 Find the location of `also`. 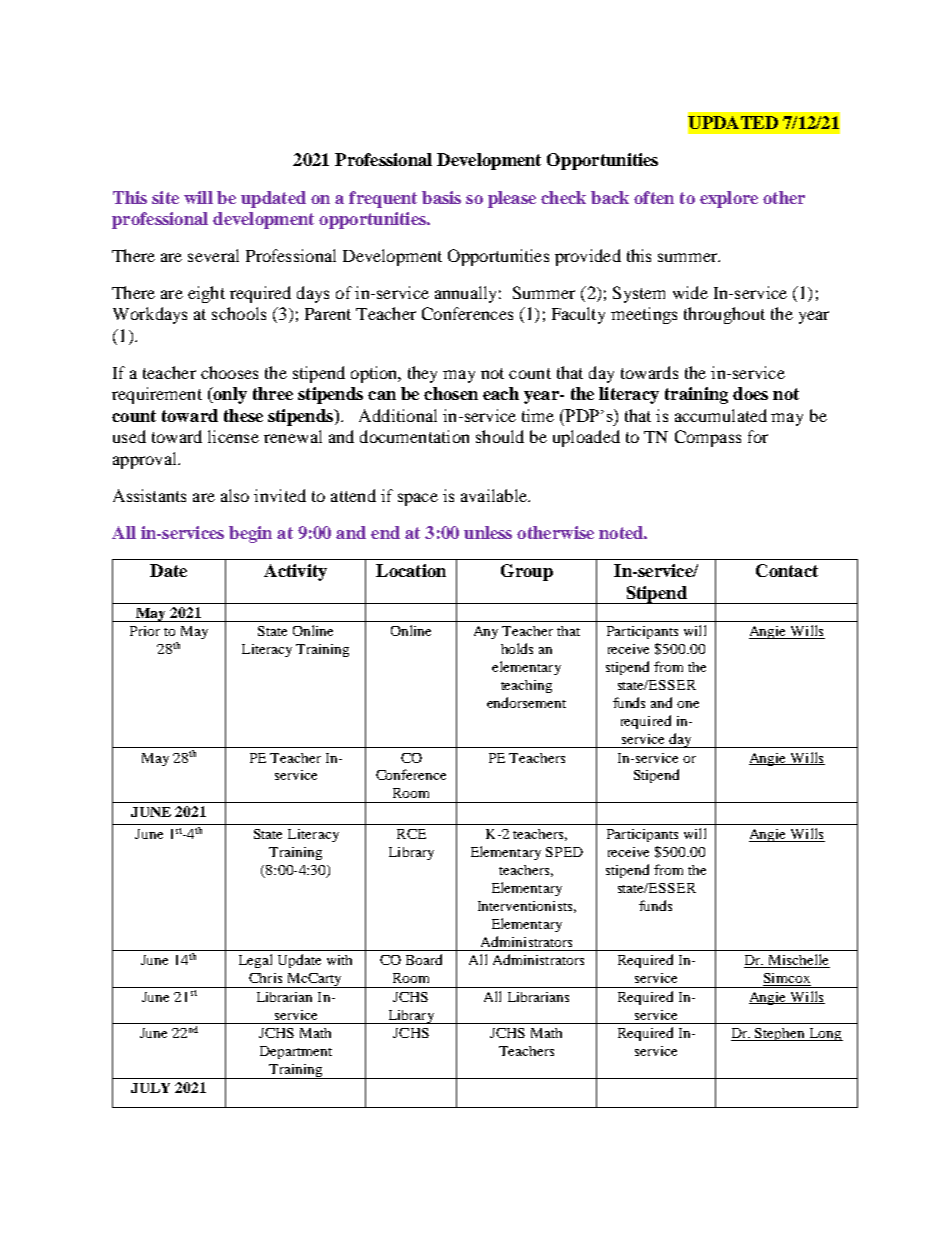

also is located at coordinates (235, 495).
